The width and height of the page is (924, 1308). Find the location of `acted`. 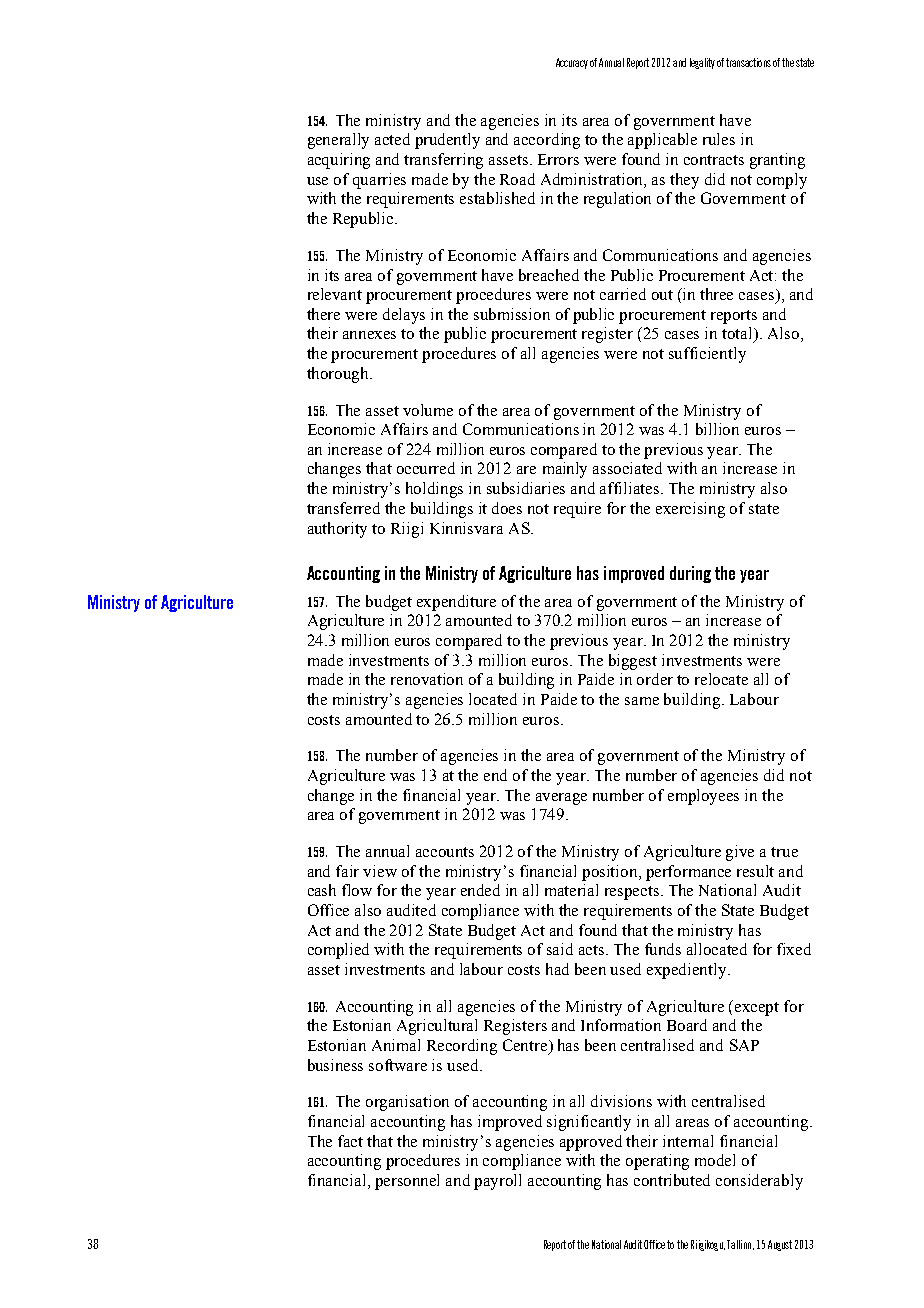

acted is located at coordinates (392, 139).
